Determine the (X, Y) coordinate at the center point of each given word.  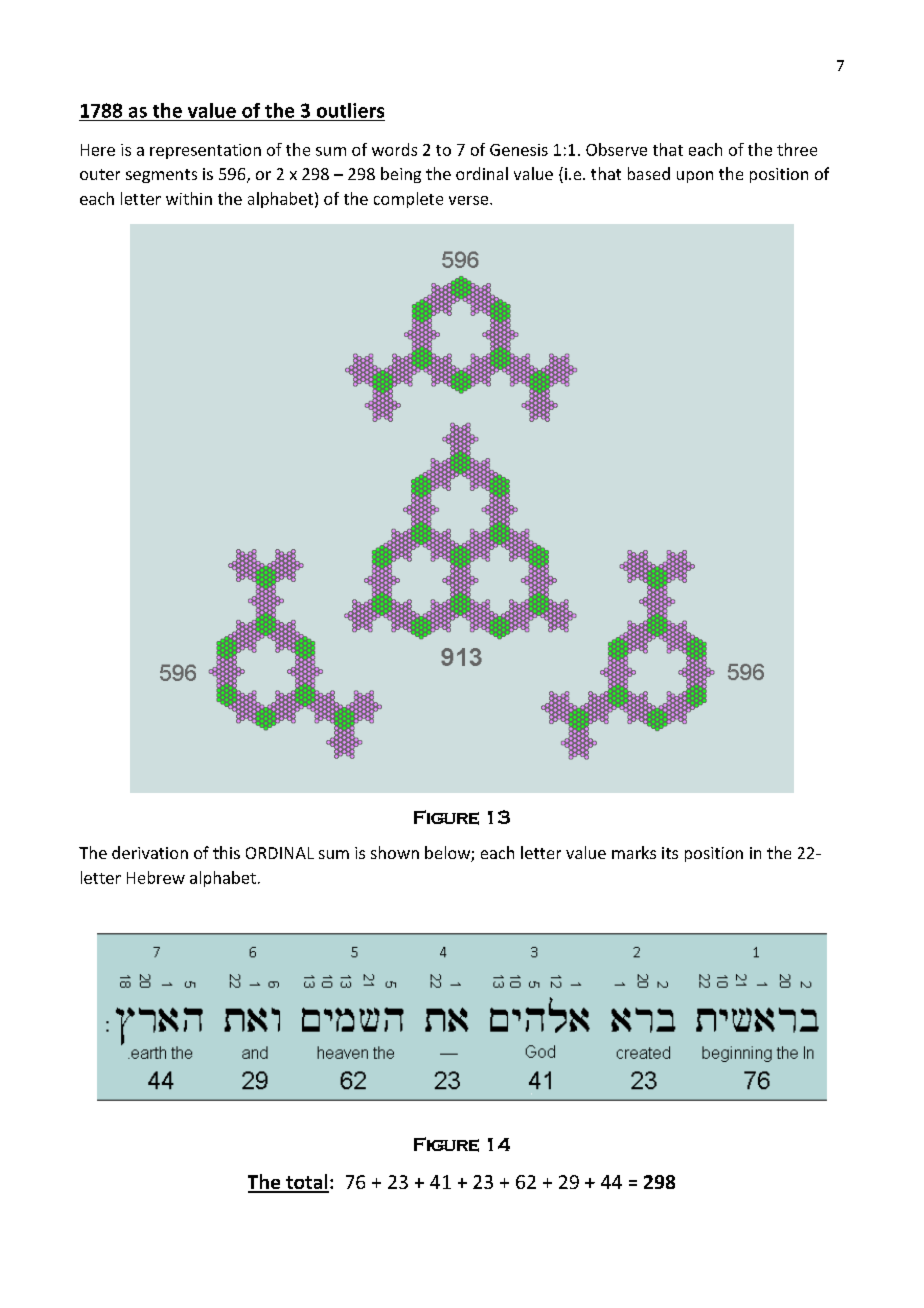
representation (205, 151)
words (394, 149)
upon (695, 177)
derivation (150, 852)
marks (634, 852)
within (189, 198)
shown (395, 852)
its (670, 853)
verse (470, 200)
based (649, 173)
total (306, 1183)
